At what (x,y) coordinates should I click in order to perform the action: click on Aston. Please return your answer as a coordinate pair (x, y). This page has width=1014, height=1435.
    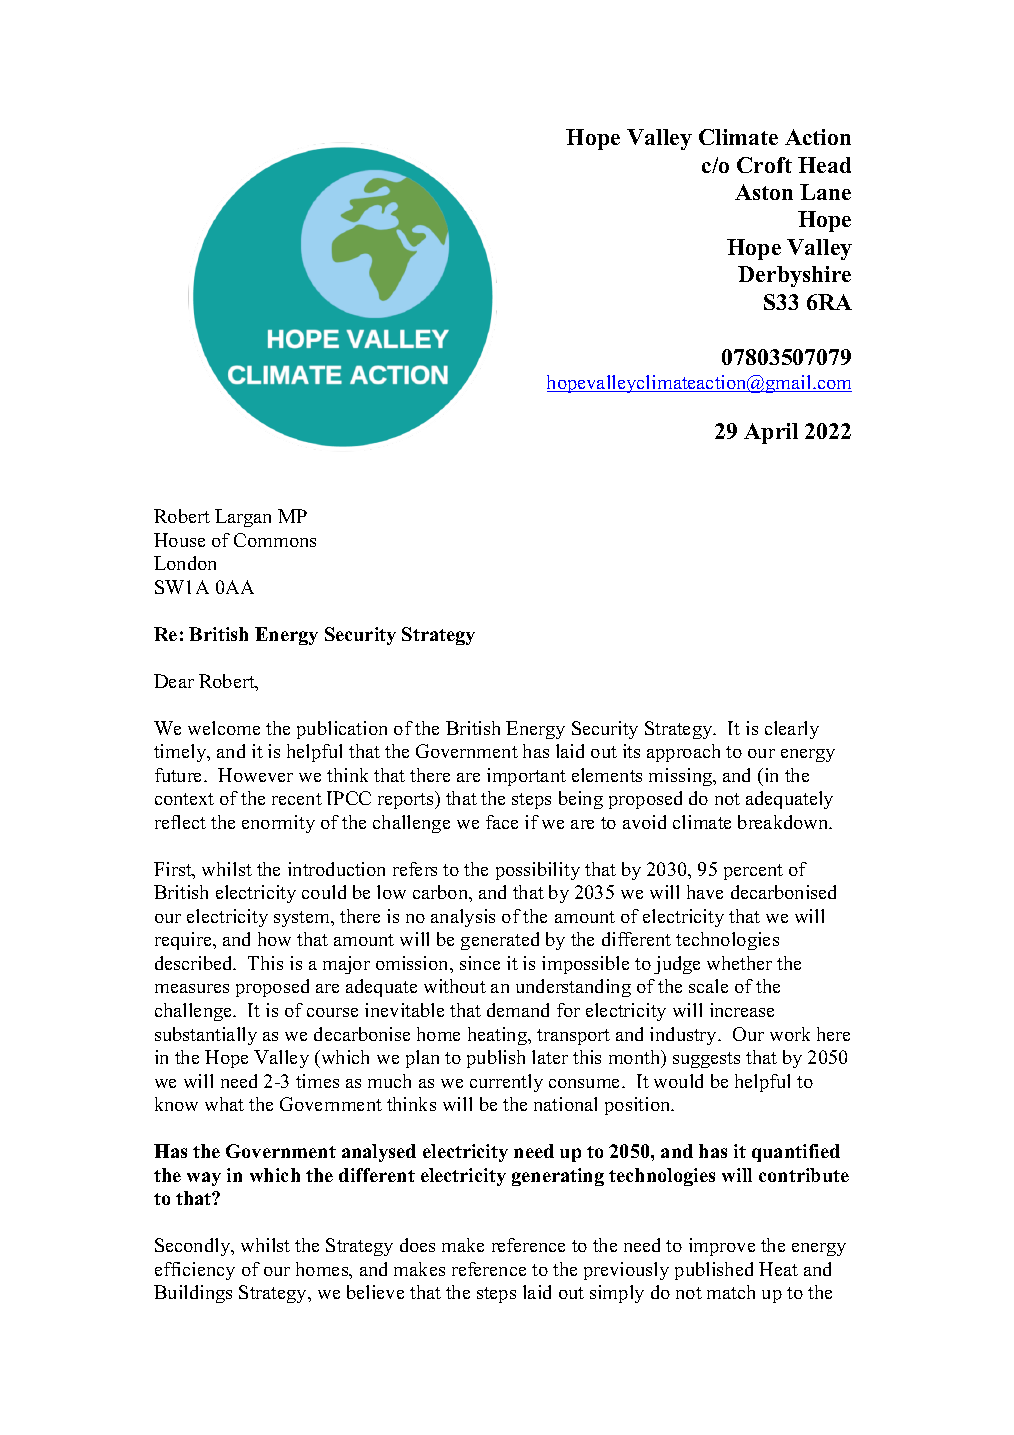
    Looking at the image, I should click on (764, 192).
